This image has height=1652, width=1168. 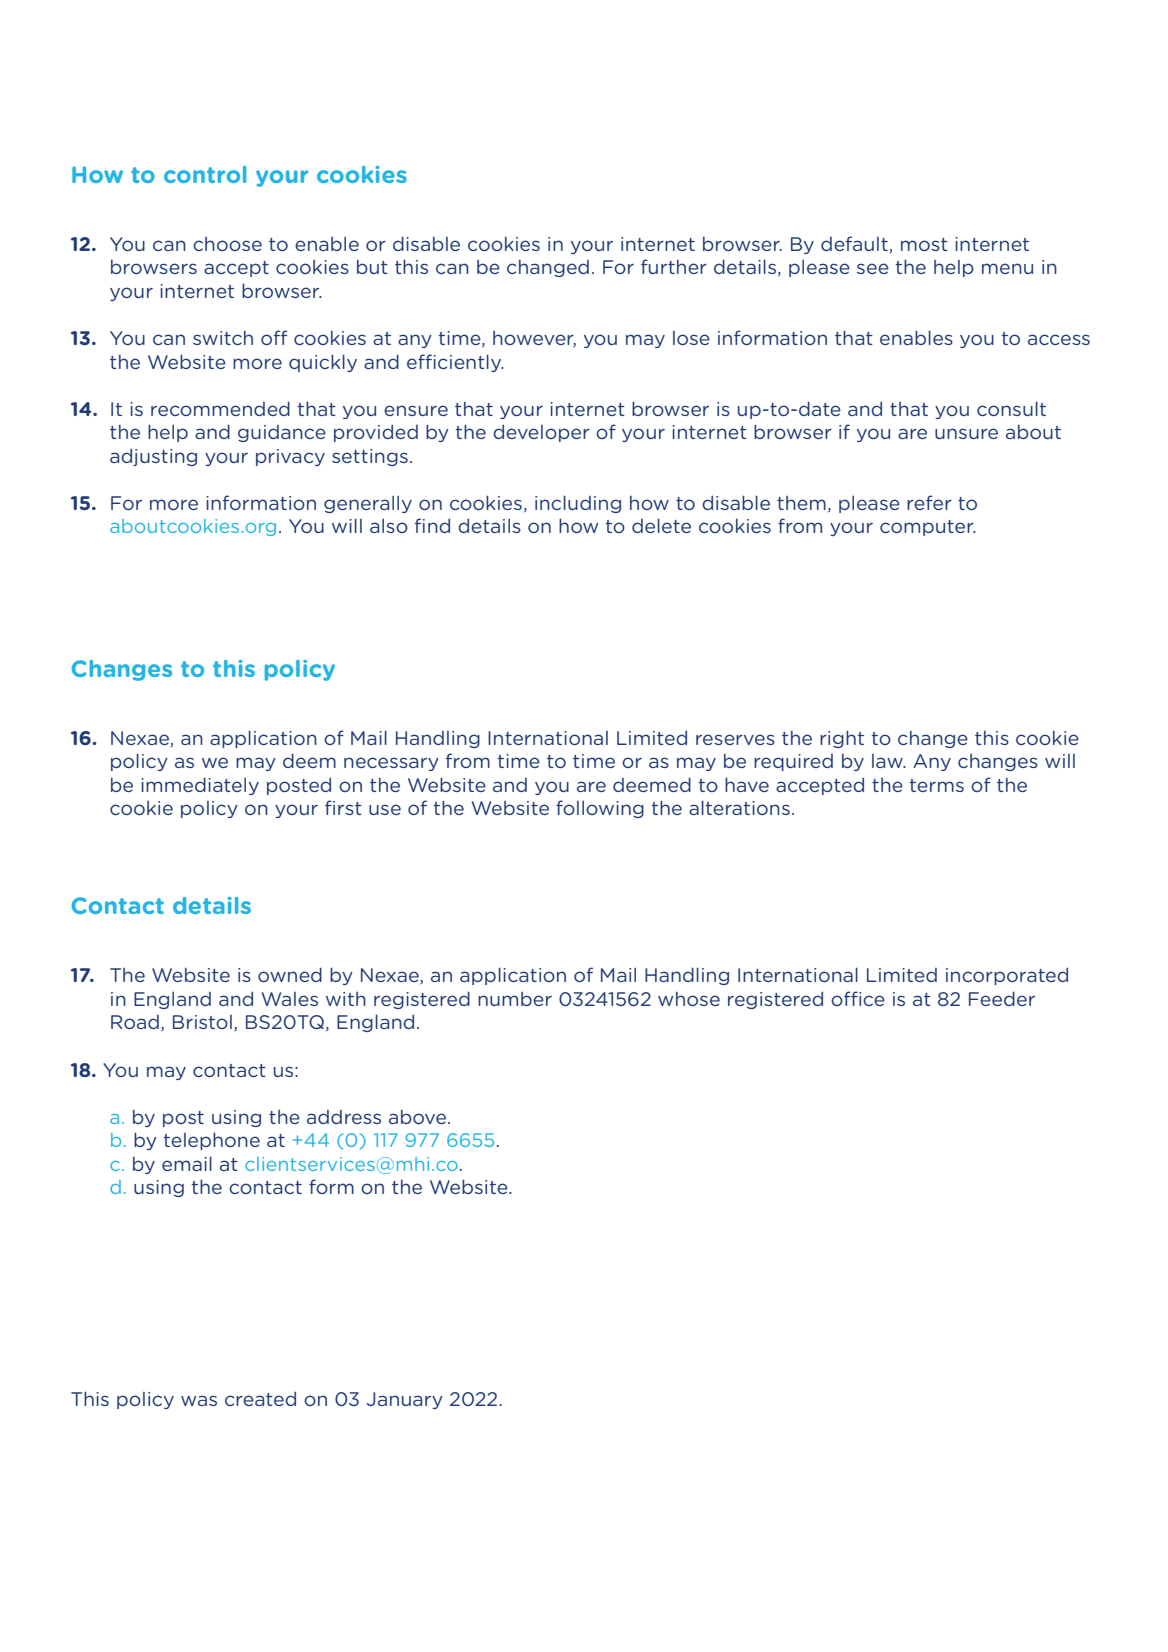 I want to click on reserves, so click(x=735, y=739).
